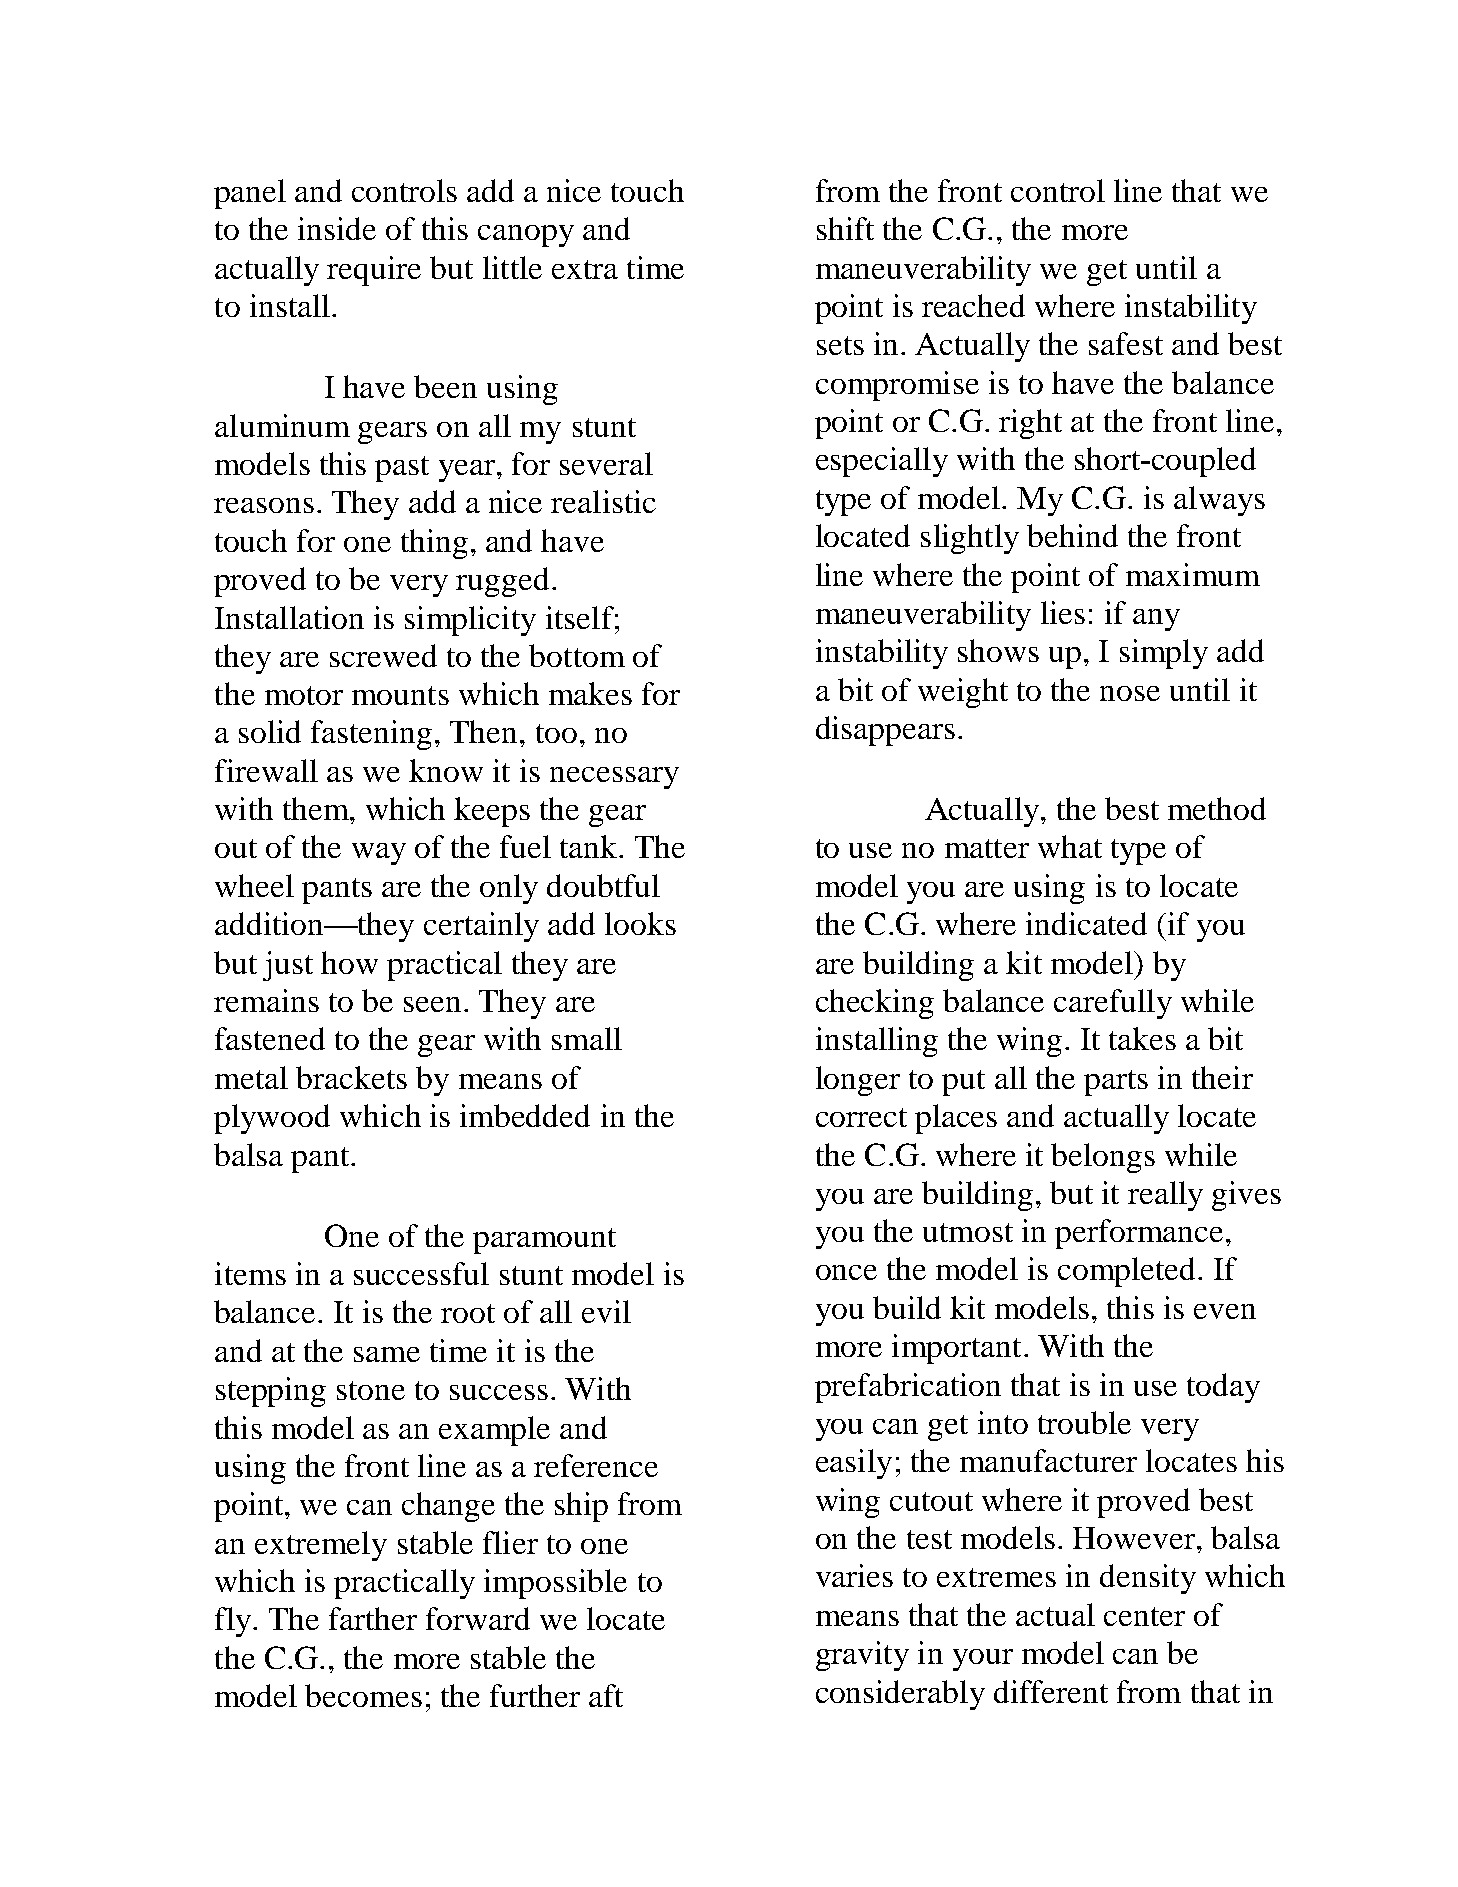  What do you see at coordinates (1086, 923) in the screenshot?
I see `indicated` at bounding box center [1086, 923].
